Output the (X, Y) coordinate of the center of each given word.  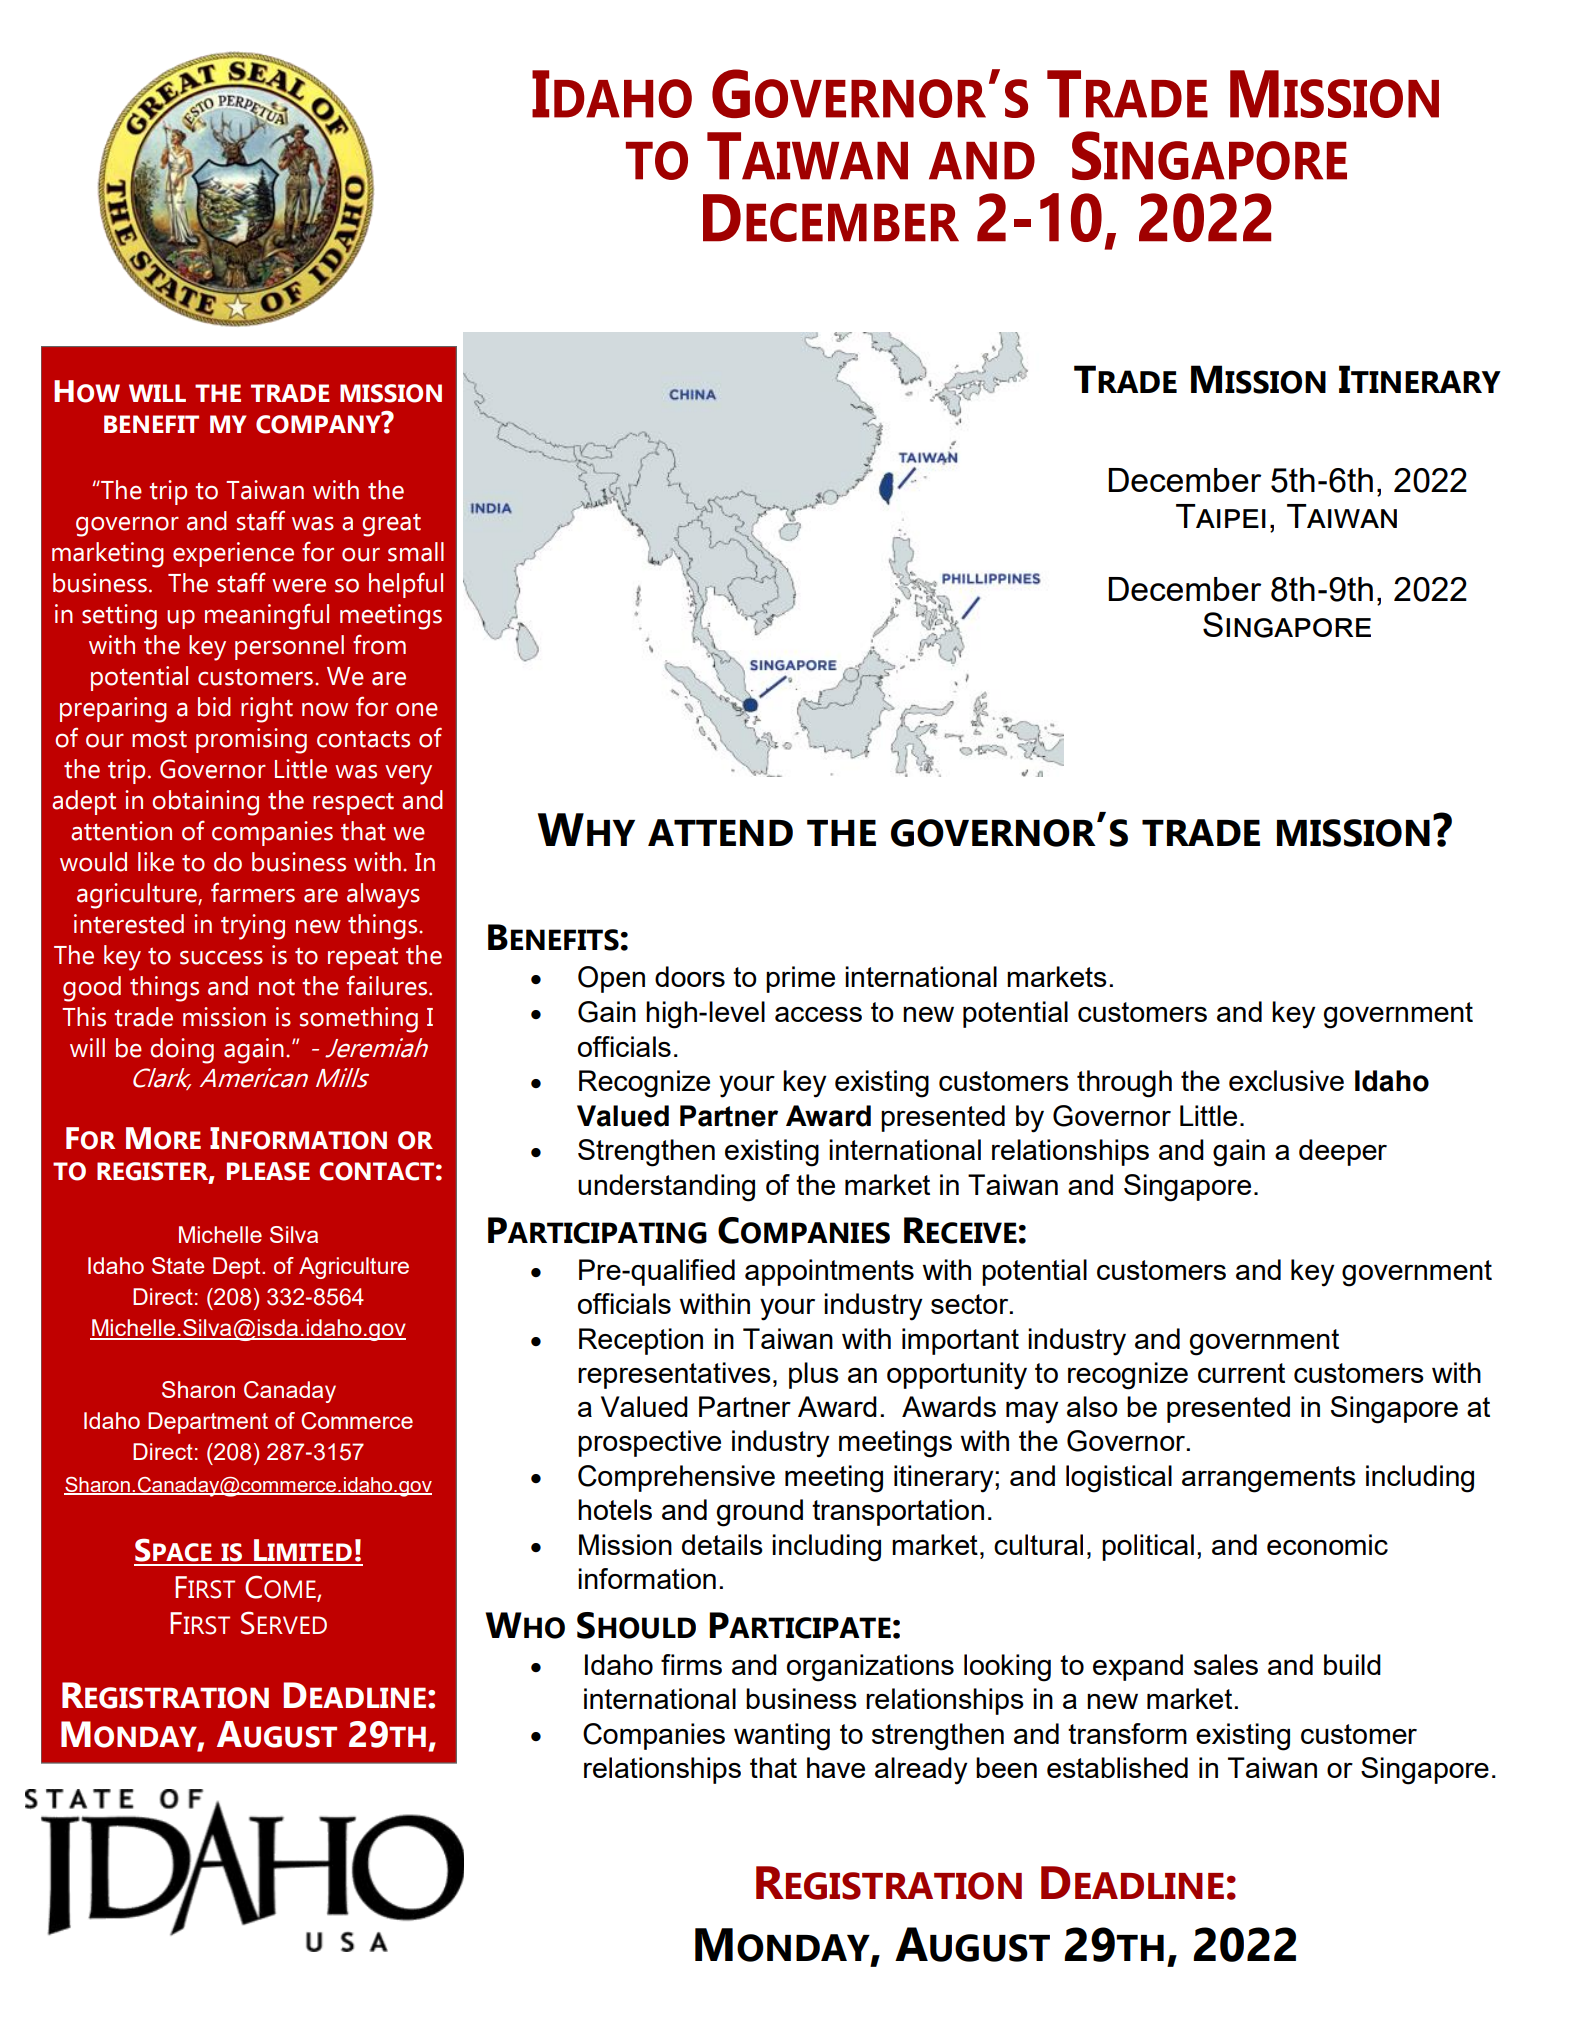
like (156, 862)
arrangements (1269, 1479)
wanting (782, 1737)
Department (208, 1423)
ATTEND (720, 832)
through (1124, 1084)
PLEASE (268, 1171)
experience (233, 554)
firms (691, 1664)
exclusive (1286, 1080)
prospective (649, 1443)
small (416, 552)
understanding (666, 1188)
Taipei (1221, 516)
